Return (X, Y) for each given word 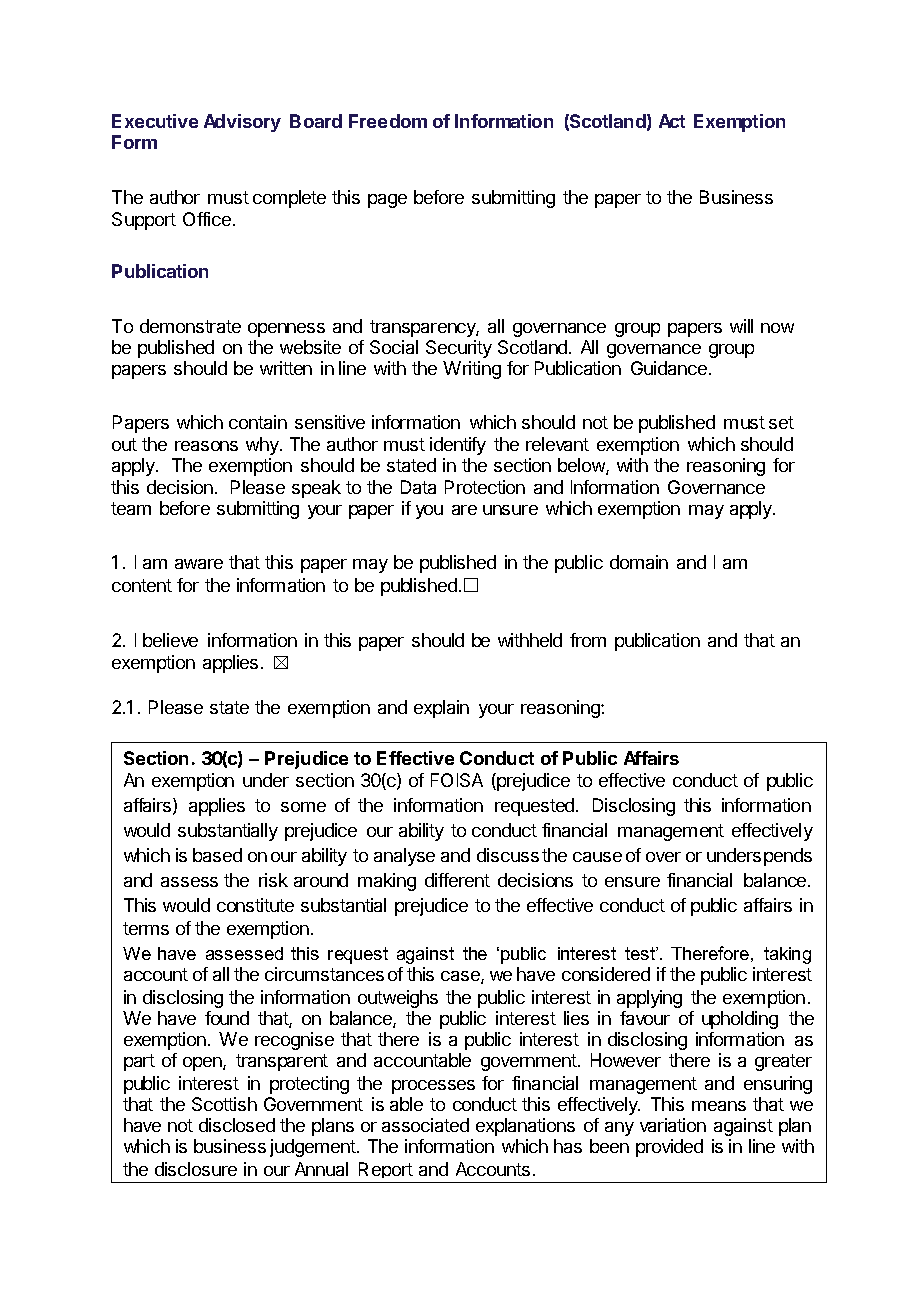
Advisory (242, 123)
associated (425, 1125)
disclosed (237, 1125)
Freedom (388, 121)
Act (672, 121)
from (588, 640)
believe (170, 640)
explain (441, 709)
